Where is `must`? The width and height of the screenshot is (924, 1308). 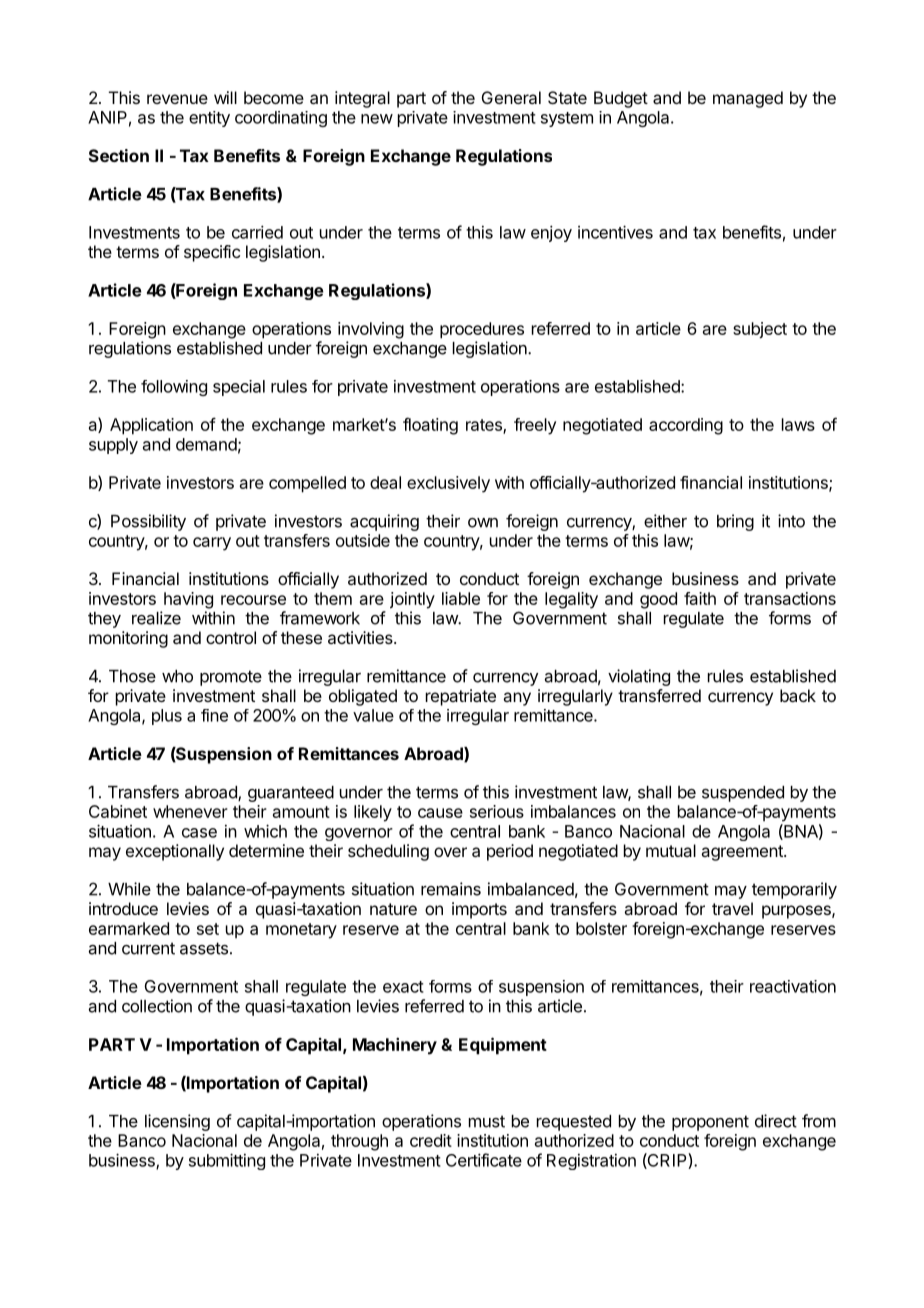 must is located at coordinates (487, 1121).
